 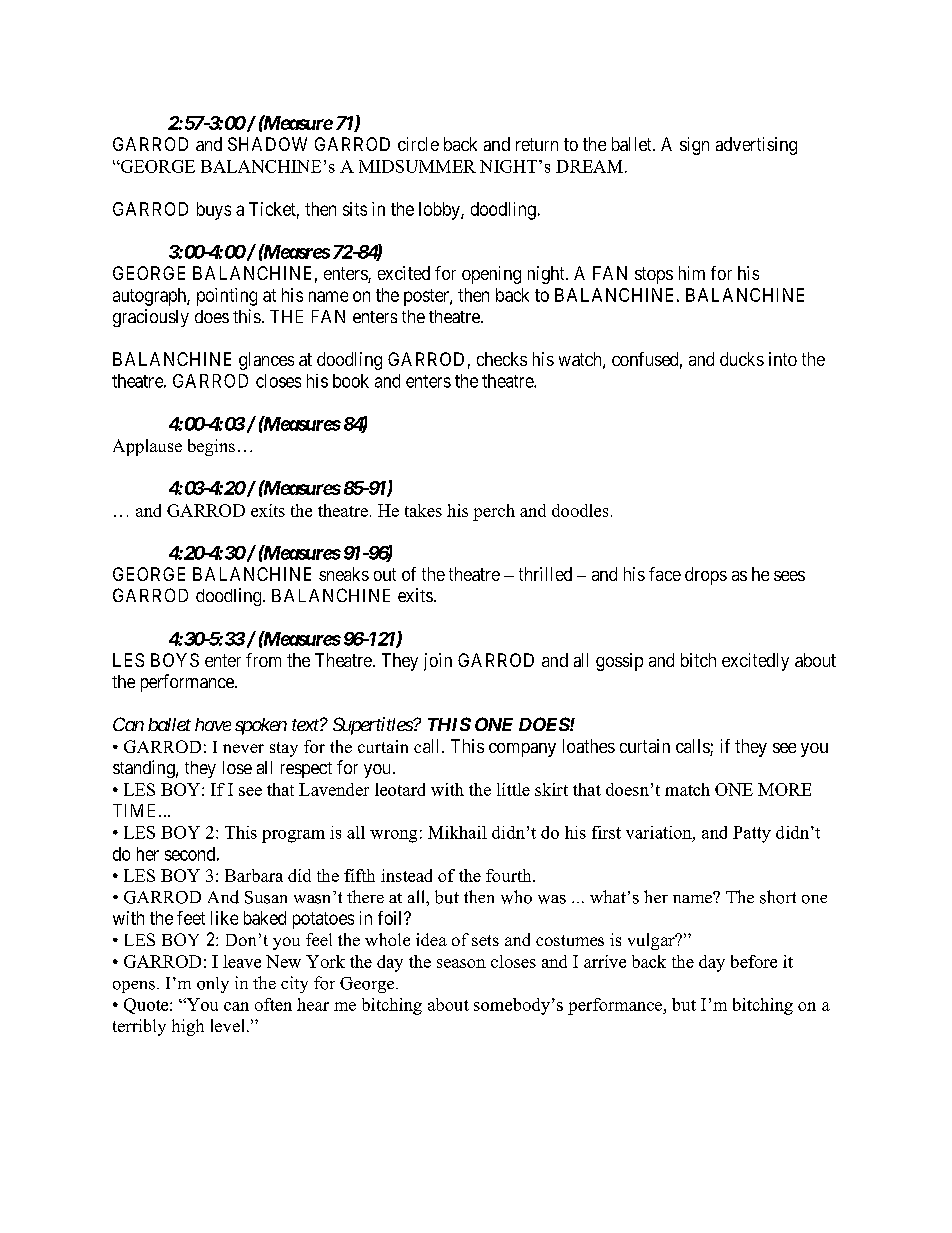 What do you see at coordinates (522, 750) in the screenshot?
I see `company` at bounding box center [522, 750].
